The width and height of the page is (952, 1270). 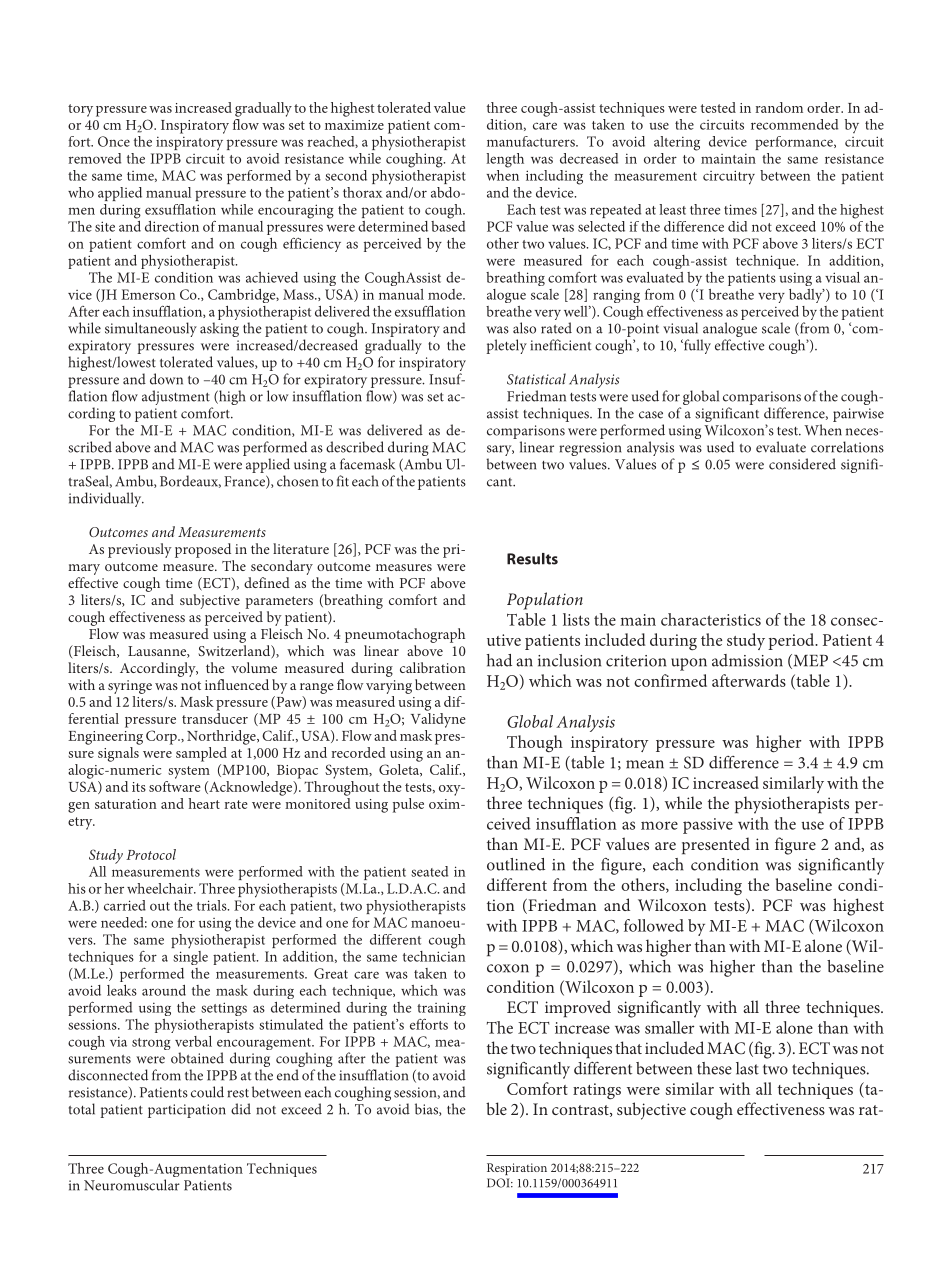 What do you see at coordinates (708, 826) in the page?
I see `passive` at bounding box center [708, 826].
